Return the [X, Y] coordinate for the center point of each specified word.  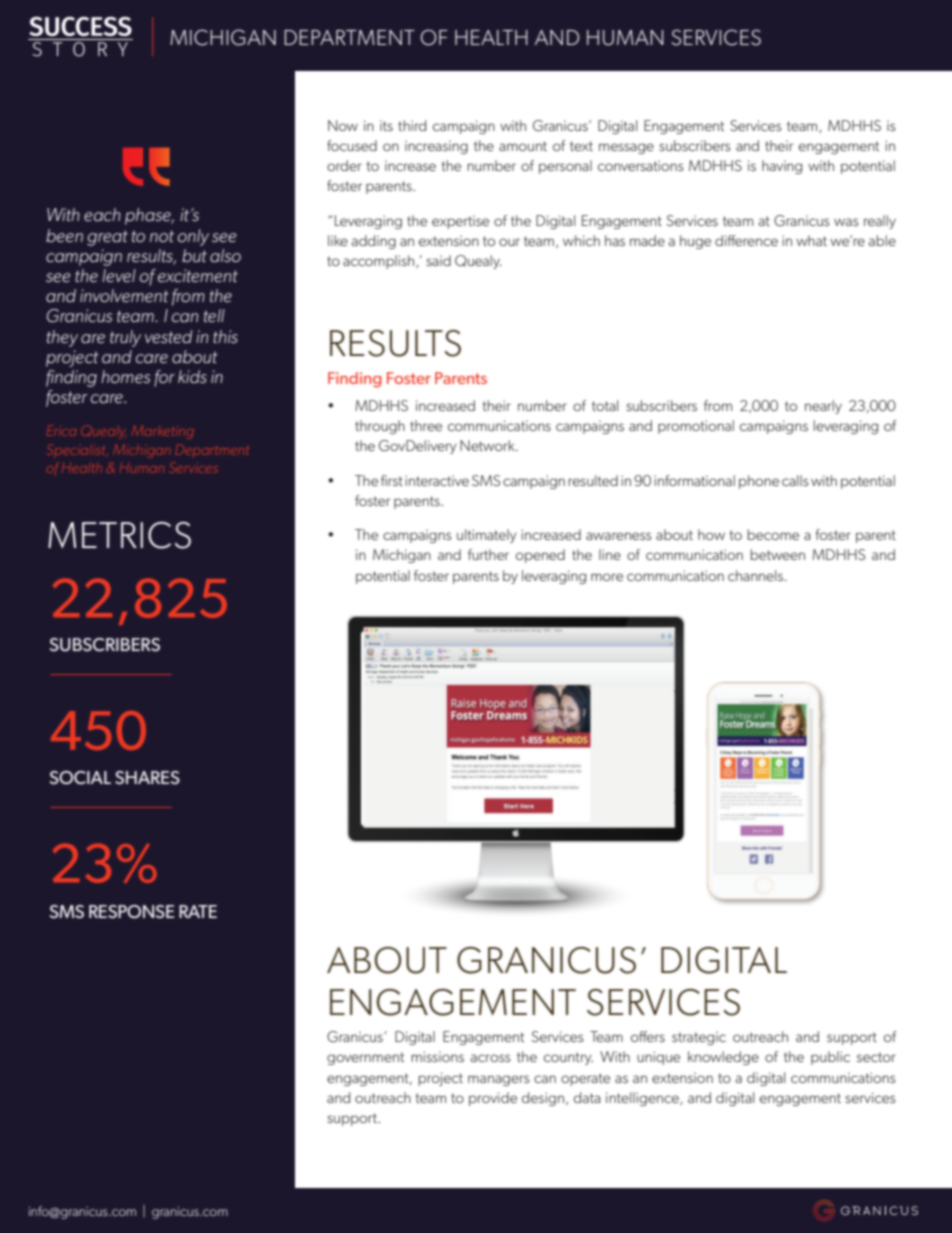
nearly [823, 407]
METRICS [119, 535]
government [365, 1058]
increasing [436, 147]
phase [149, 216]
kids [192, 376]
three [426, 425]
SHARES [147, 778]
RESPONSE [132, 912]
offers [648, 1036]
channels [757, 575]
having [782, 167]
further [488, 554]
